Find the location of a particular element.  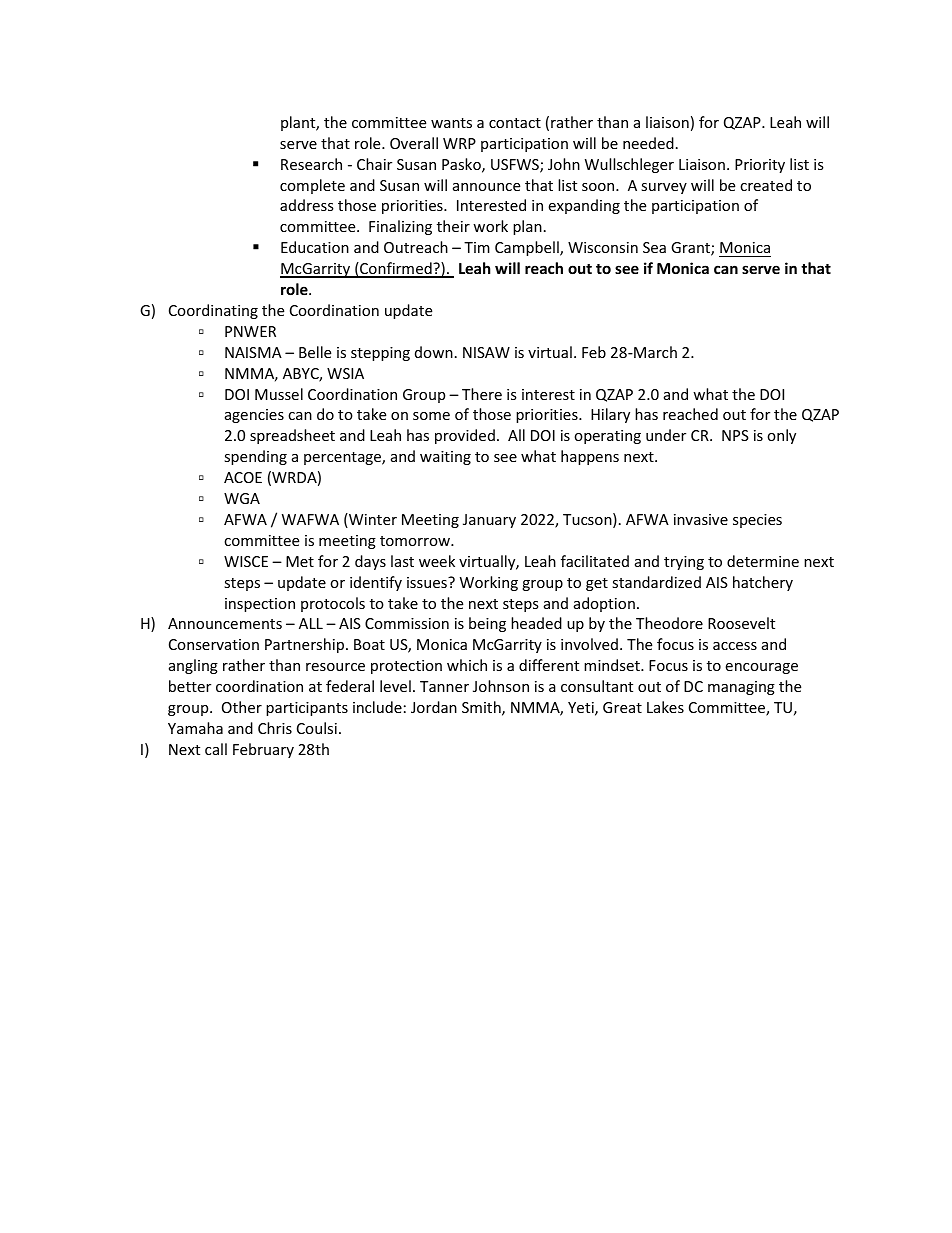

Chris is located at coordinates (275, 728).
